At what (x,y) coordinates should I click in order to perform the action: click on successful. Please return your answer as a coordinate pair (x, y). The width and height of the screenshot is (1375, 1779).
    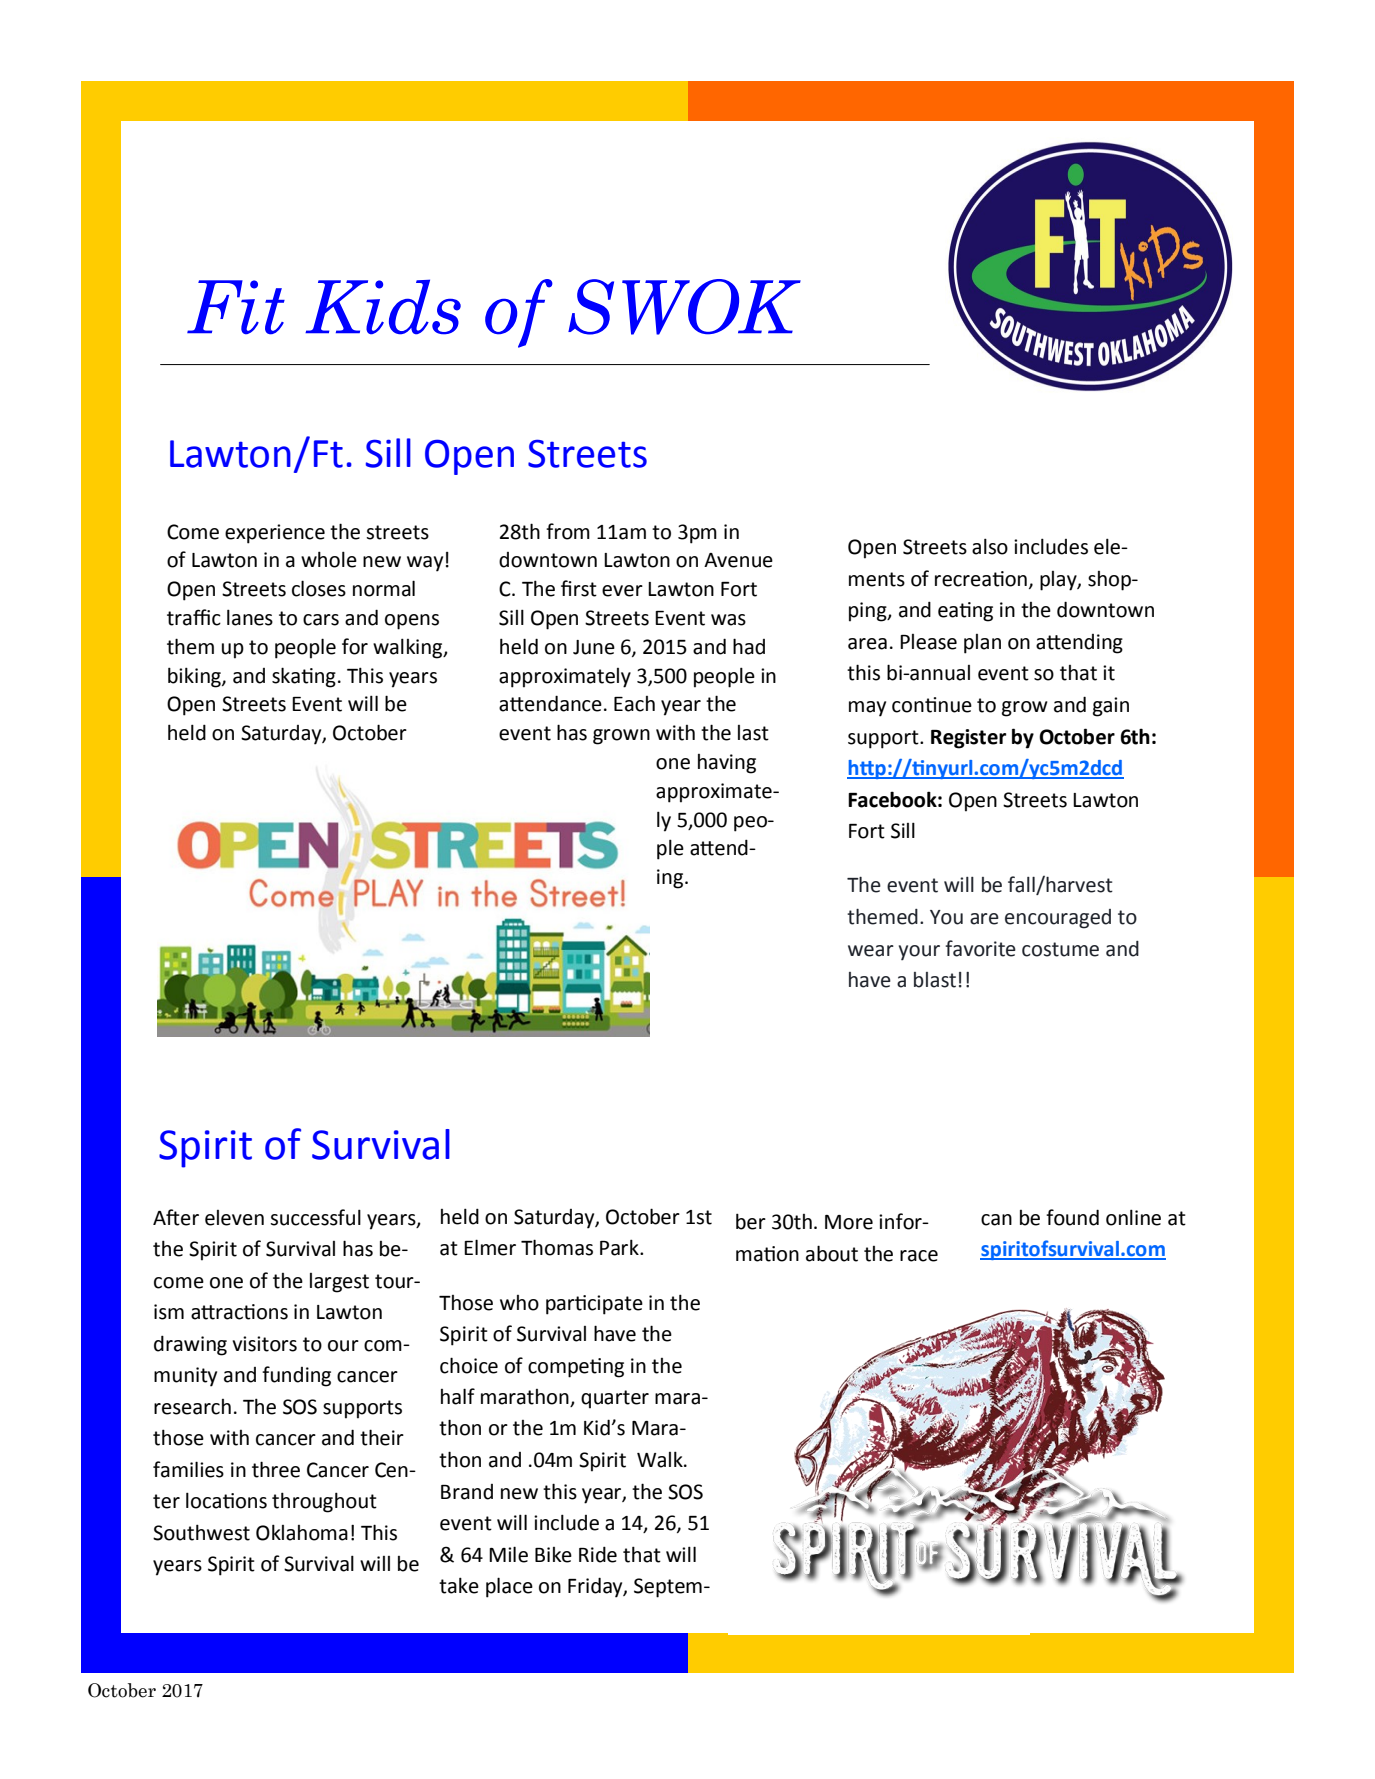
    Looking at the image, I should click on (315, 1217).
